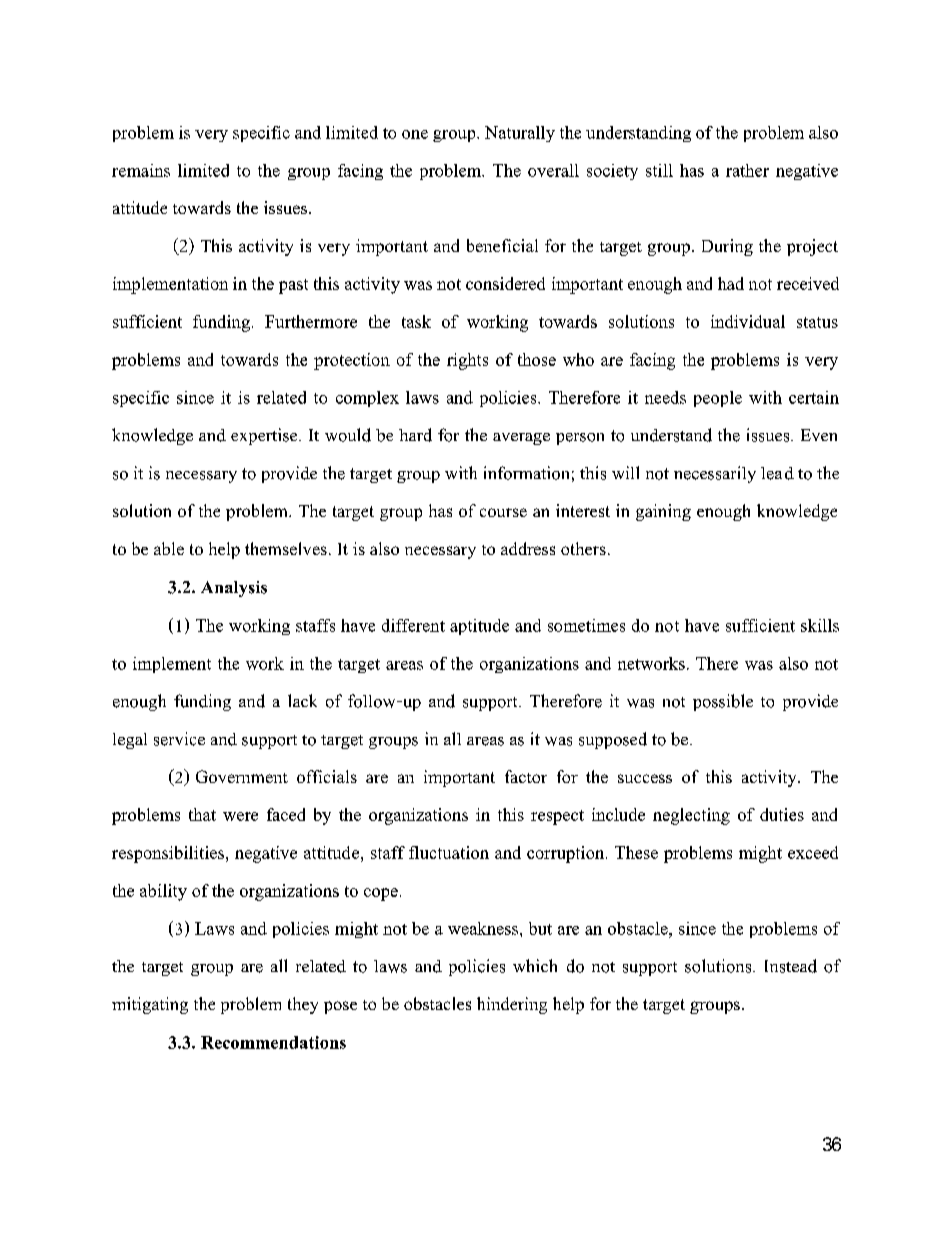 The width and height of the page is (952, 1233). Describe the element at coordinates (234, 589) in the page. I see `Analysis` at that location.
